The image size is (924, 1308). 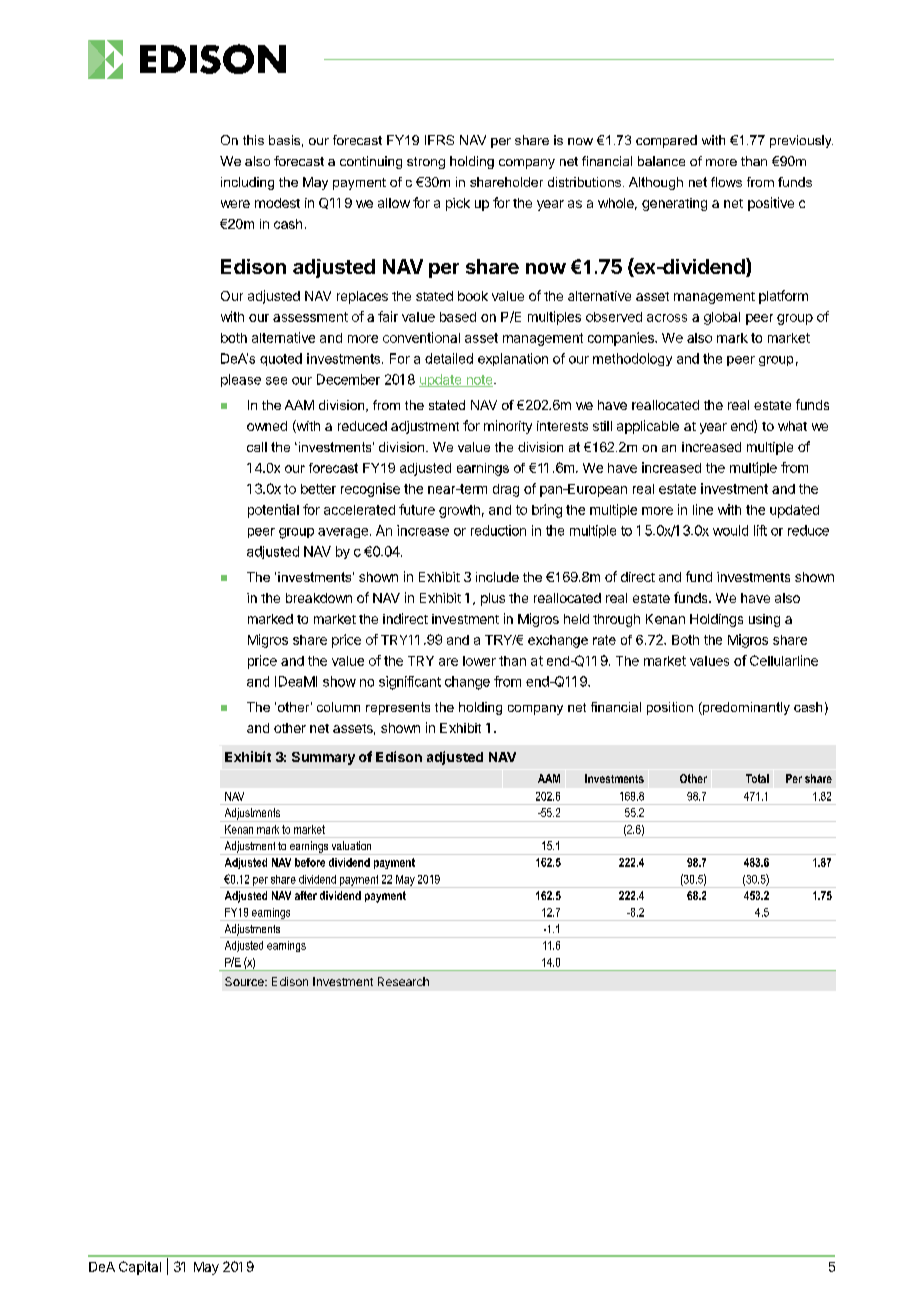 What do you see at coordinates (403, 981) in the screenshot?
I see `Research` at bounding box center [403, 981].
